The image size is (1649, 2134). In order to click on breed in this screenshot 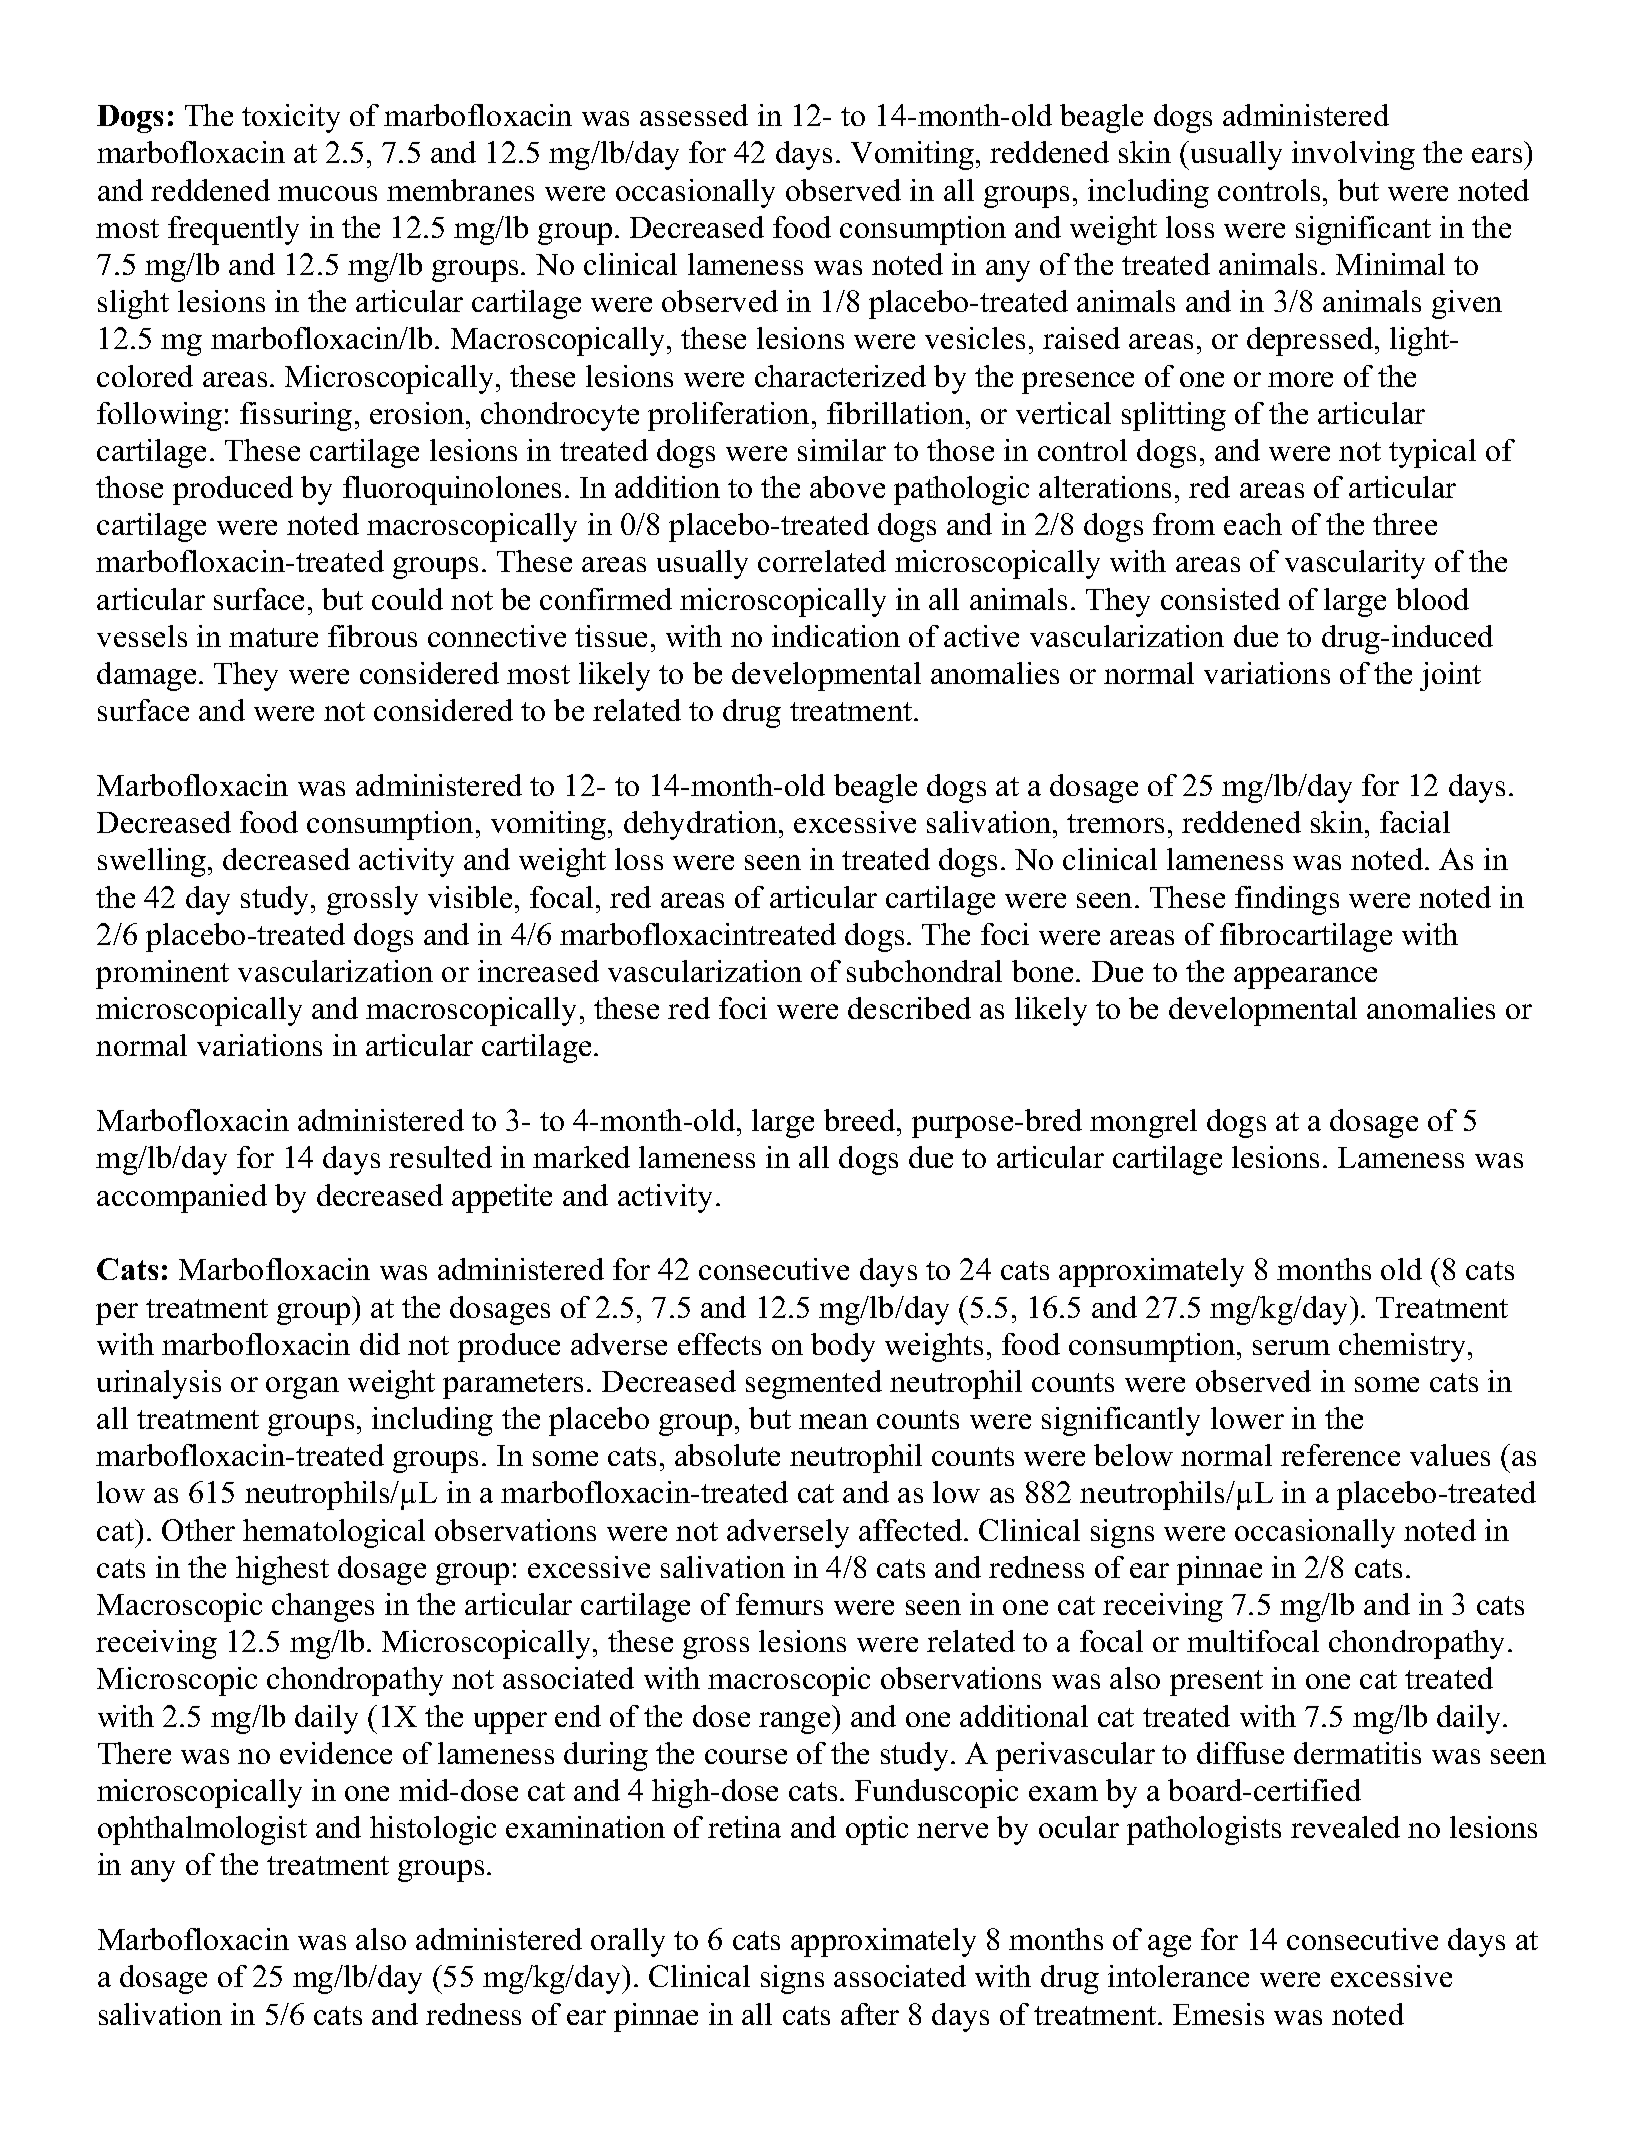, I will do `click(861, 1120)`.
